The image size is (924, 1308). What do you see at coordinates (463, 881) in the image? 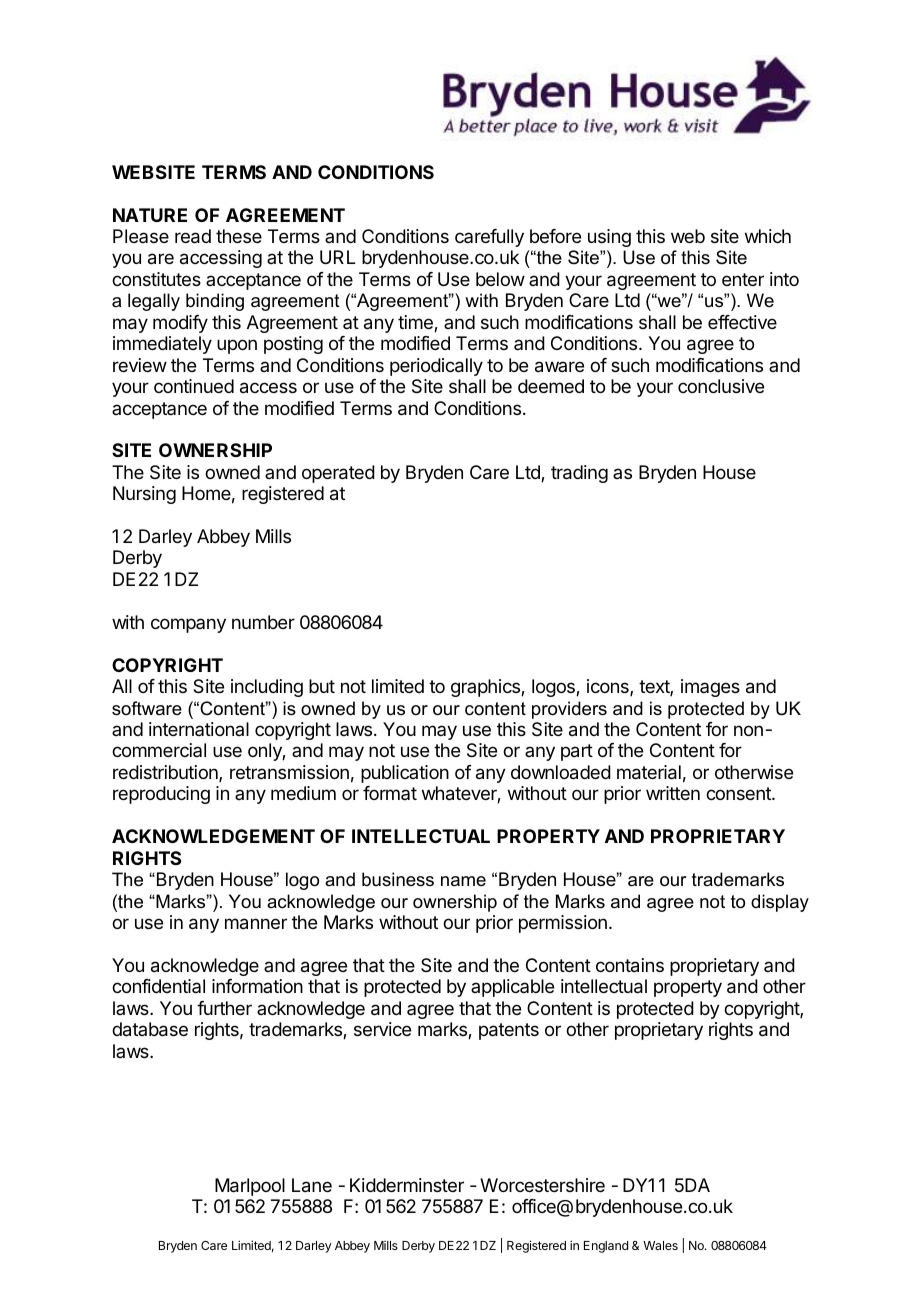
I see `name` at bounding box center [463, 881].
